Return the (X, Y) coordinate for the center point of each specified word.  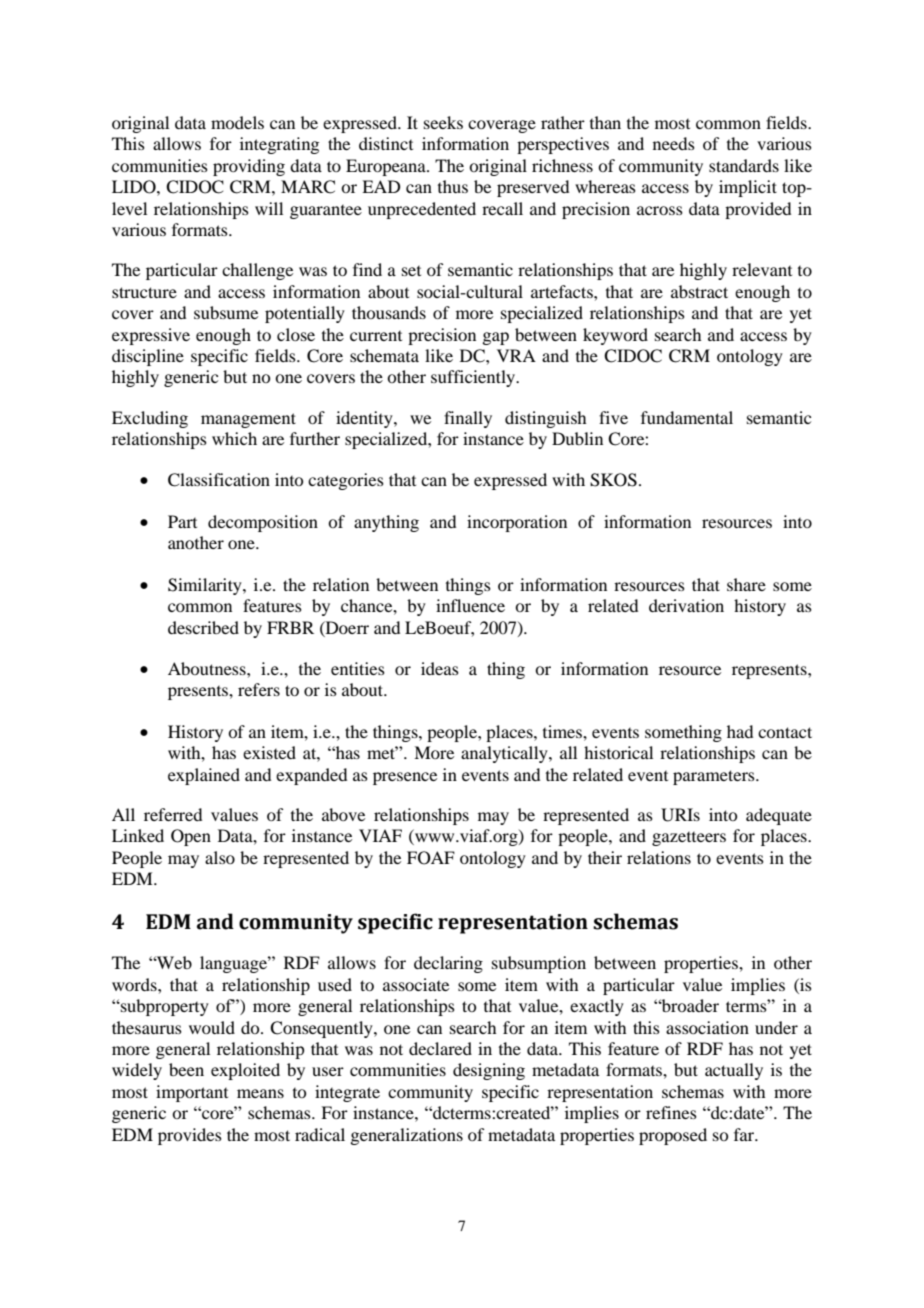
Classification (219, 480)
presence (405, 778)
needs (674, 143)
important (192, 1093)
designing (489, 1071)
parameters (715, 777)
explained (204, 776)
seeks (443, 122)
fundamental (687, 417)
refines (671, 1112)
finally (468, 419)
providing (249, 167)
